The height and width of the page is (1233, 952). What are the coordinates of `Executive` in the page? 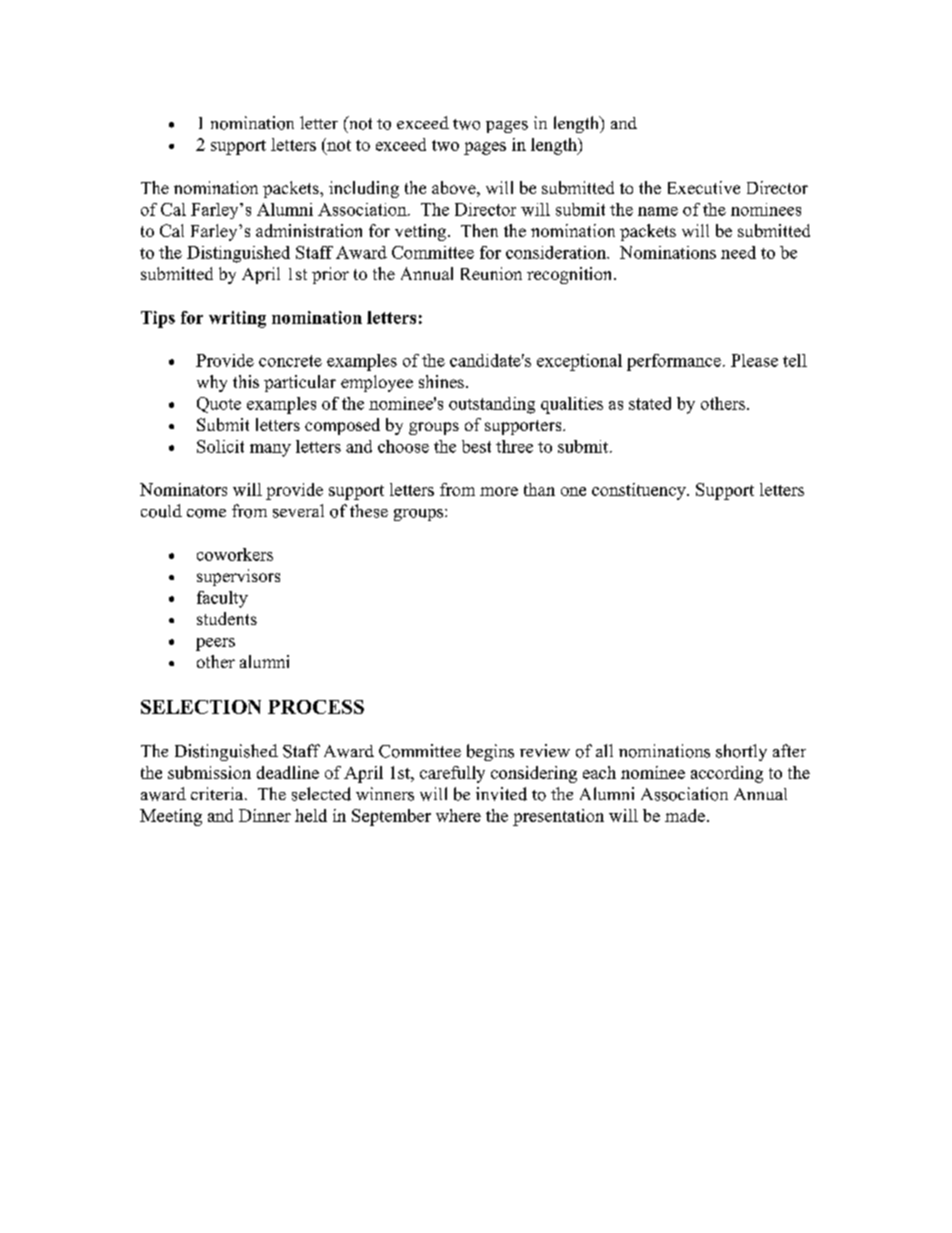 It's located at (704, 187).
